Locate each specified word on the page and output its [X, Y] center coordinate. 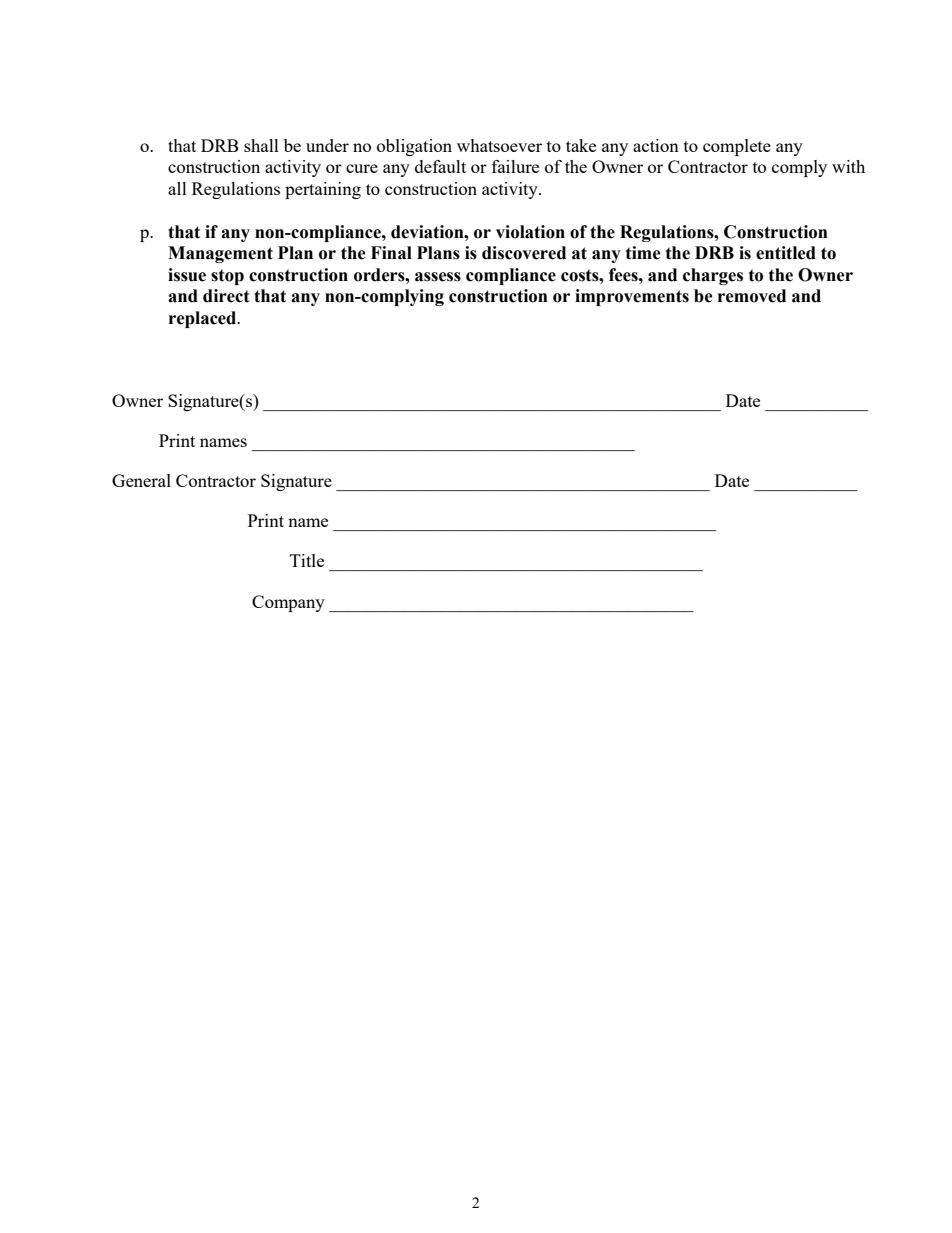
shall [261, 145]
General [141, 480]
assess [438, 277]
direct [226, 296]
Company [288, 603]
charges [713, 276]
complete [737, 147]
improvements [632, 297]
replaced [204, 319]
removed [752, 296]
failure [515, 166]
